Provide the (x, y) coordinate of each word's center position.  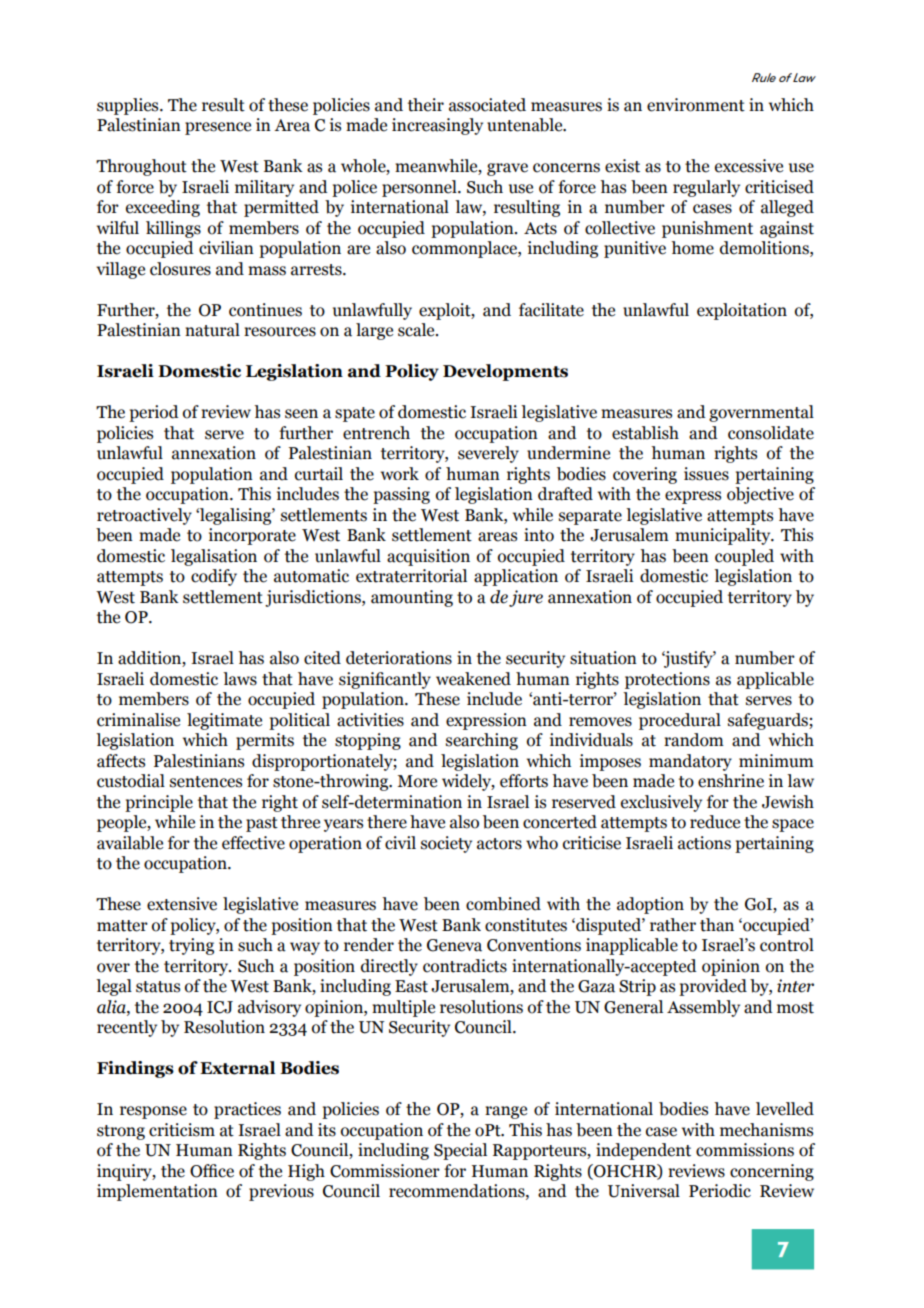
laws (240, 679)
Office (212, 1171)
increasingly (437, 126)
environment (696, 105)
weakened (473, 679)
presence (218, 128)
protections (667, 680)
